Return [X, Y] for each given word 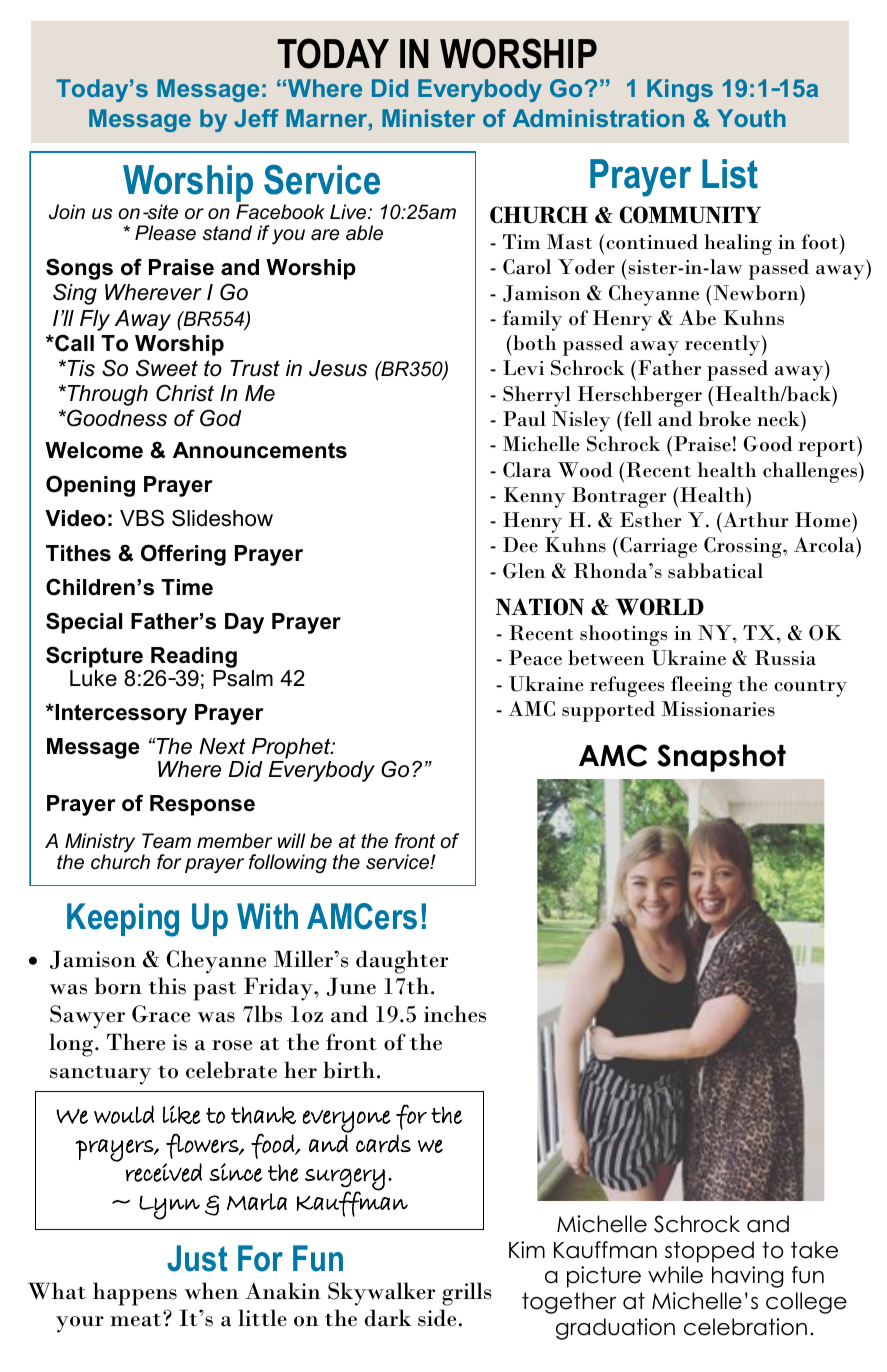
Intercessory [120, 714]
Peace [535, 658]
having [747, 1277]
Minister [428, 118]
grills [467, 1294]
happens [135, 1294]
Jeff [256, 118]
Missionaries [718, 709]
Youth [751, 118]
